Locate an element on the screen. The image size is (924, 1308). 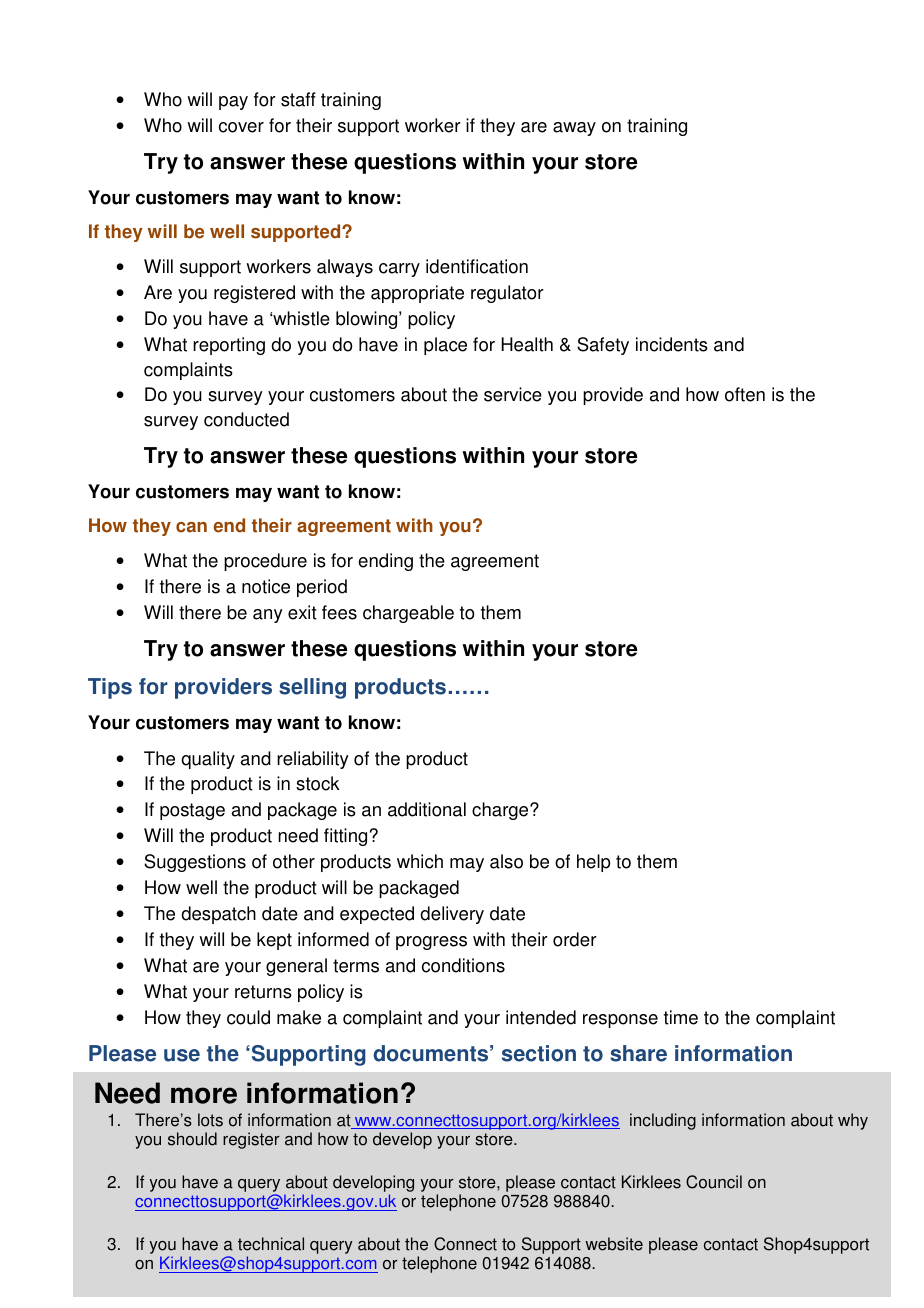
away is located at coordinates (574, 129).
